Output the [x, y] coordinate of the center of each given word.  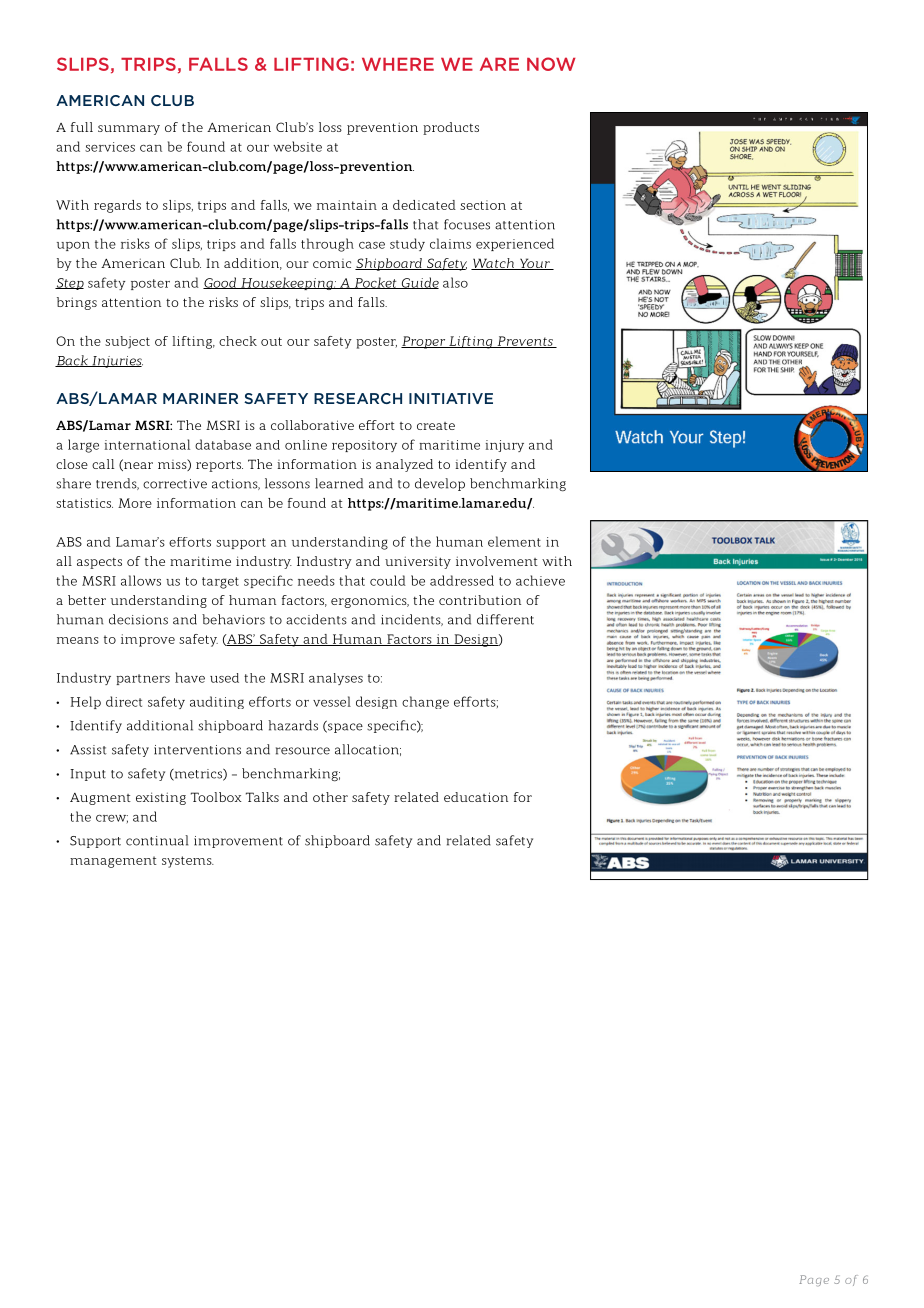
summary [129, 130]
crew [112, 819]
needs [316, 580]
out [271, 341]
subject [127, 342]
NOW [551, 64]
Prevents [525, 342]
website [297, 146]
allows [141, 580]
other [330, 797]
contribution [480, 600]
